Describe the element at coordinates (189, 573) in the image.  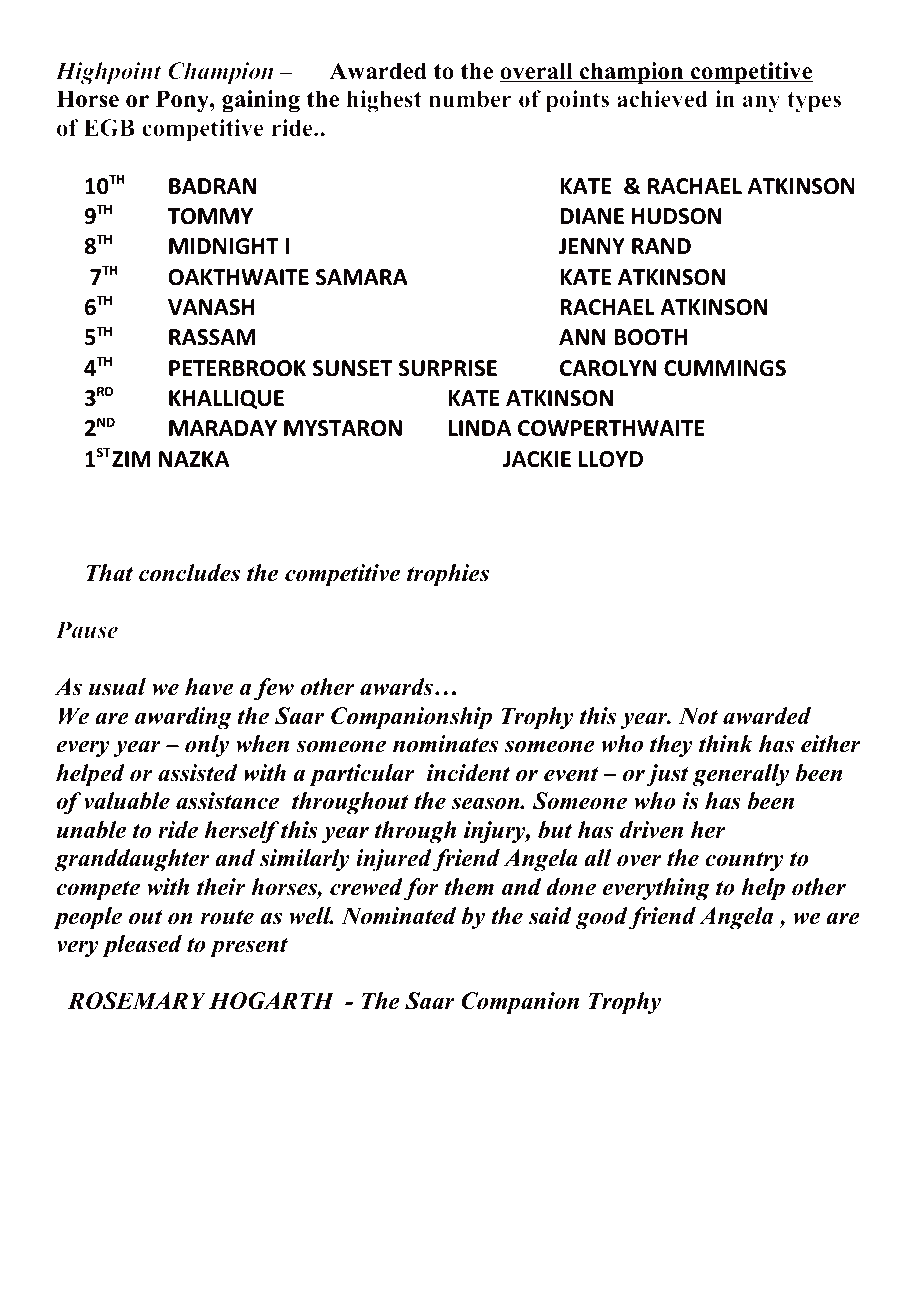
I see `concludes` at that location.
